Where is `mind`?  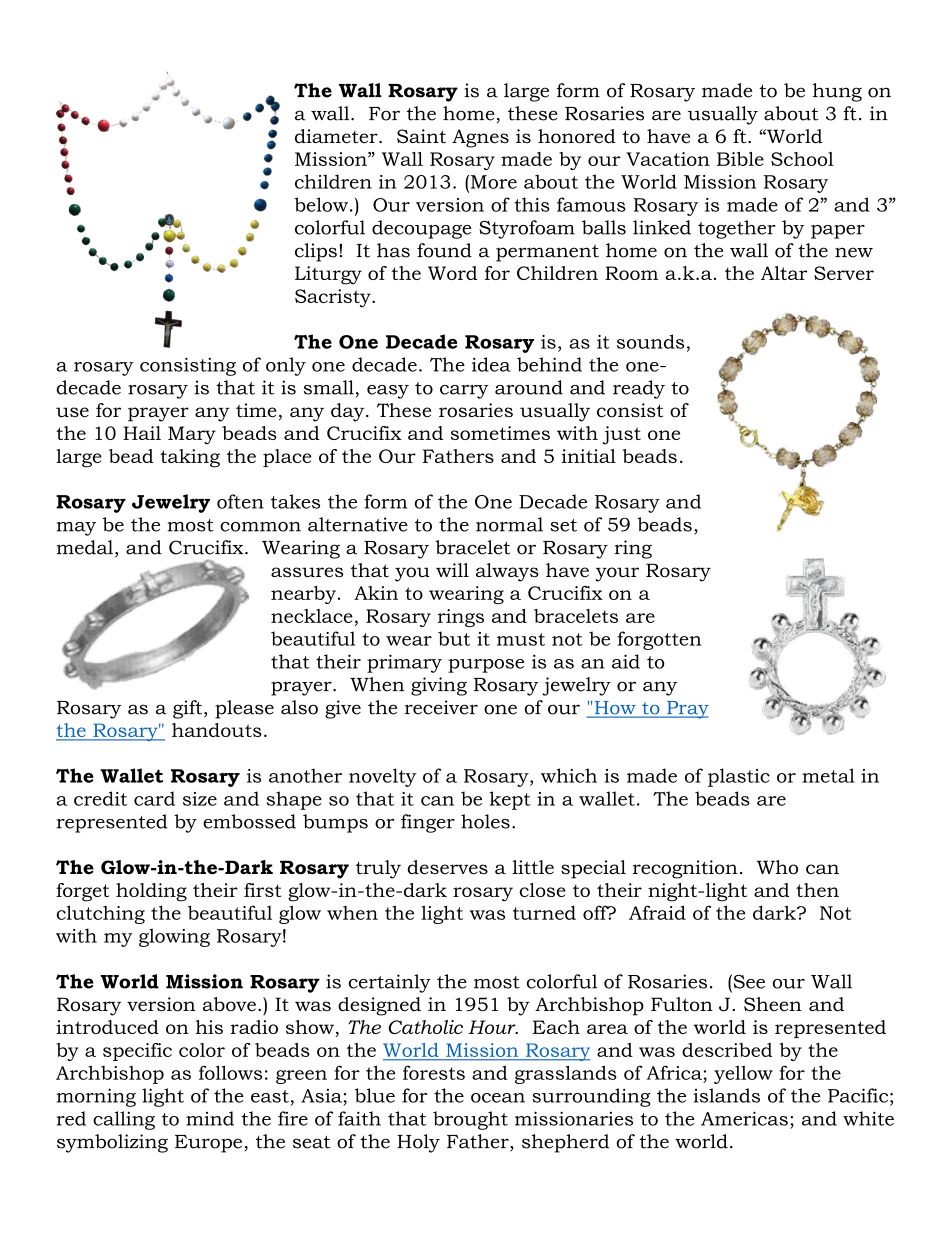
mind is located at coordinates (210, 1118).
